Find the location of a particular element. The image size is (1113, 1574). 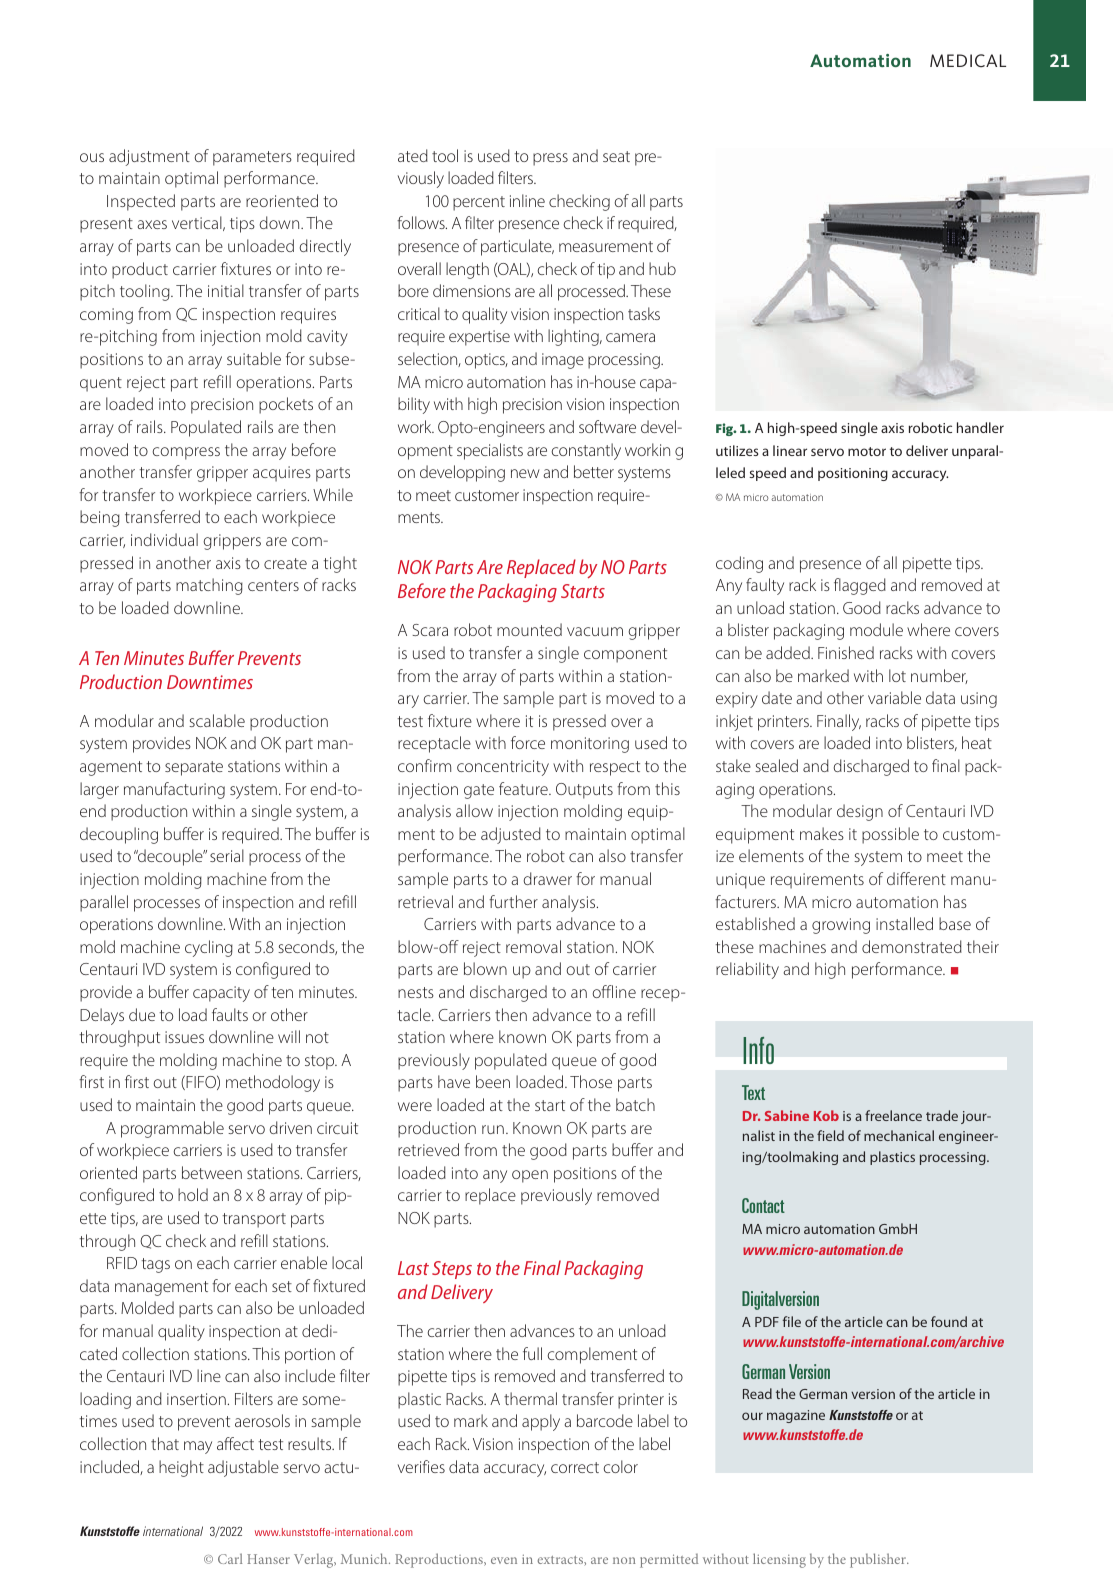

design is located at coordinates (860, 812).
